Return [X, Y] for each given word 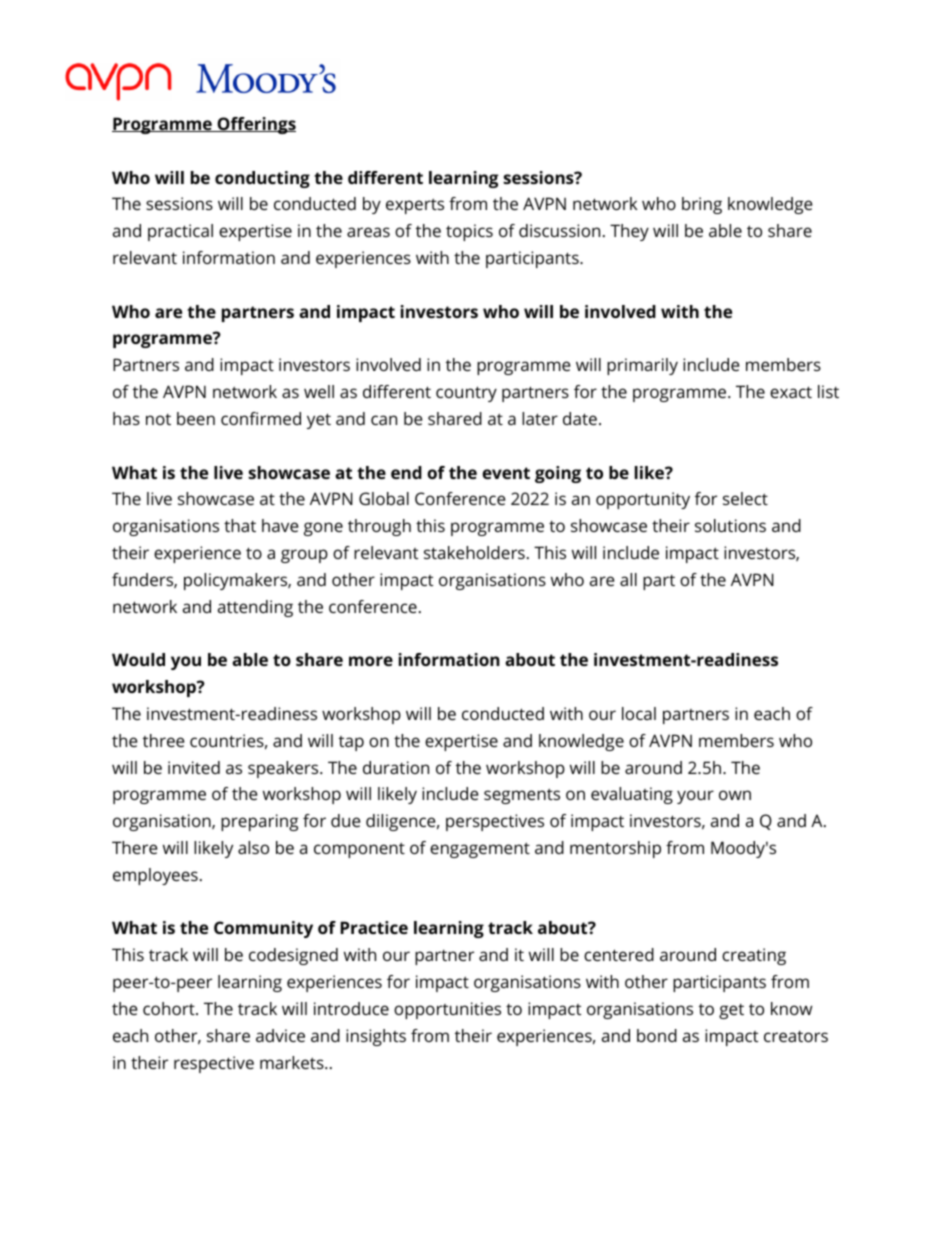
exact [791, 392]
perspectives [495, 822]
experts [415, 206]
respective [214, 1064]
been [196, 418]
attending [255, 608]
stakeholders [474, 552]
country [466, 394]
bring [702, 205]
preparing [259, 822]
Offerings [255, 125]
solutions [730, 525]
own [735, 795]
